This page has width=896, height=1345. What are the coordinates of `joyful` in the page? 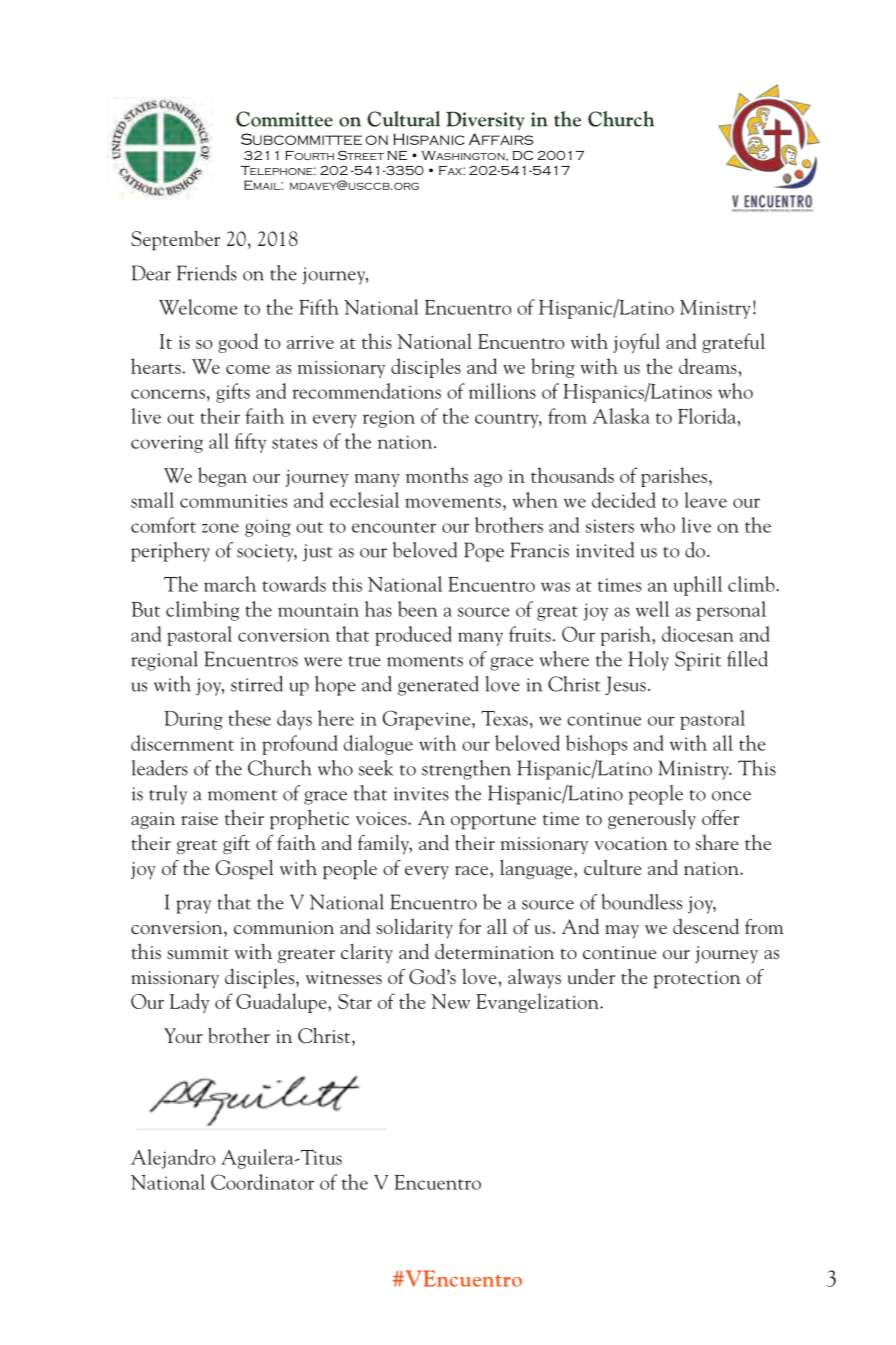 It's located at (636, 343).
